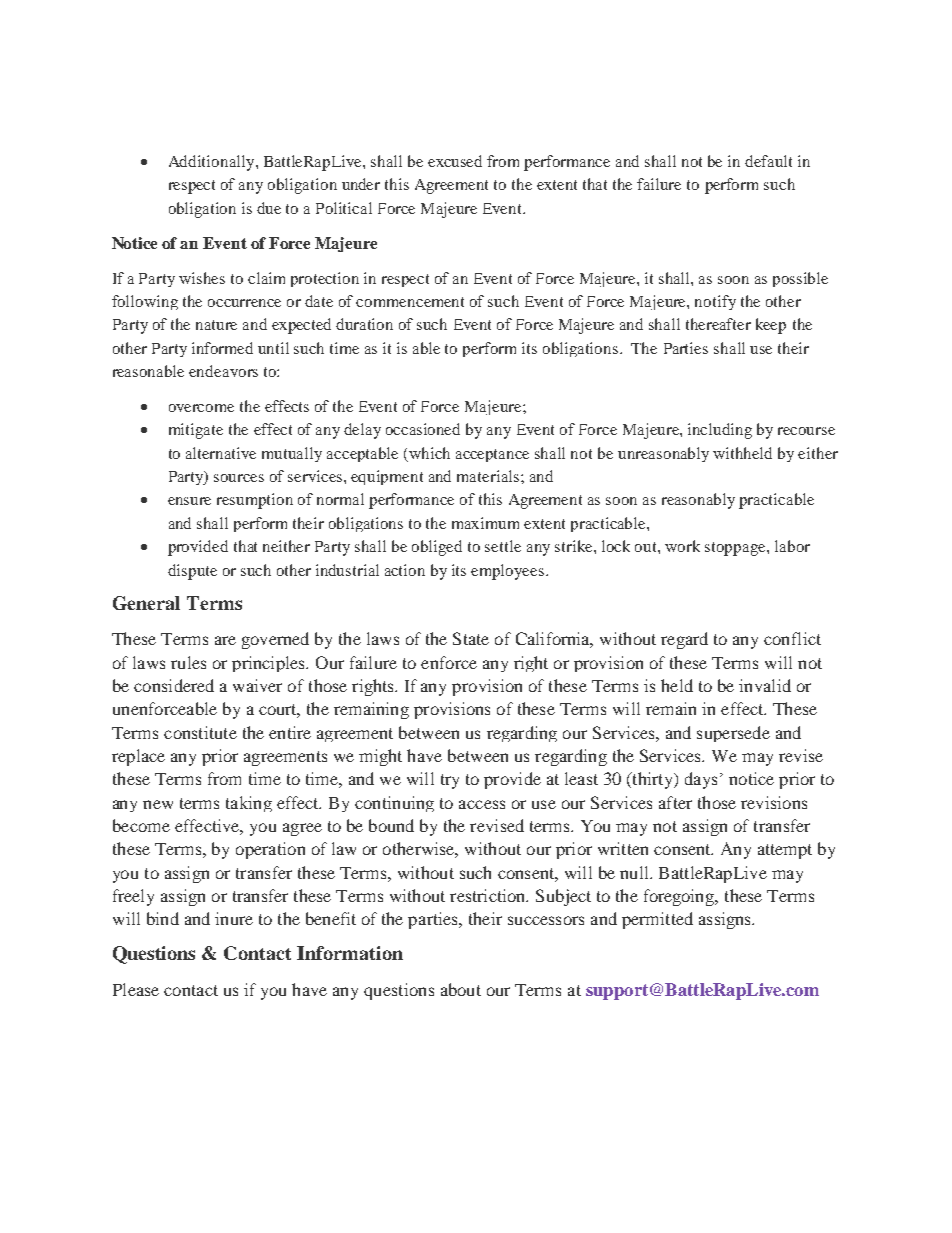  Describe the element at coordinates (657, 920) in the screenshot. I see `permitted` at that location.
